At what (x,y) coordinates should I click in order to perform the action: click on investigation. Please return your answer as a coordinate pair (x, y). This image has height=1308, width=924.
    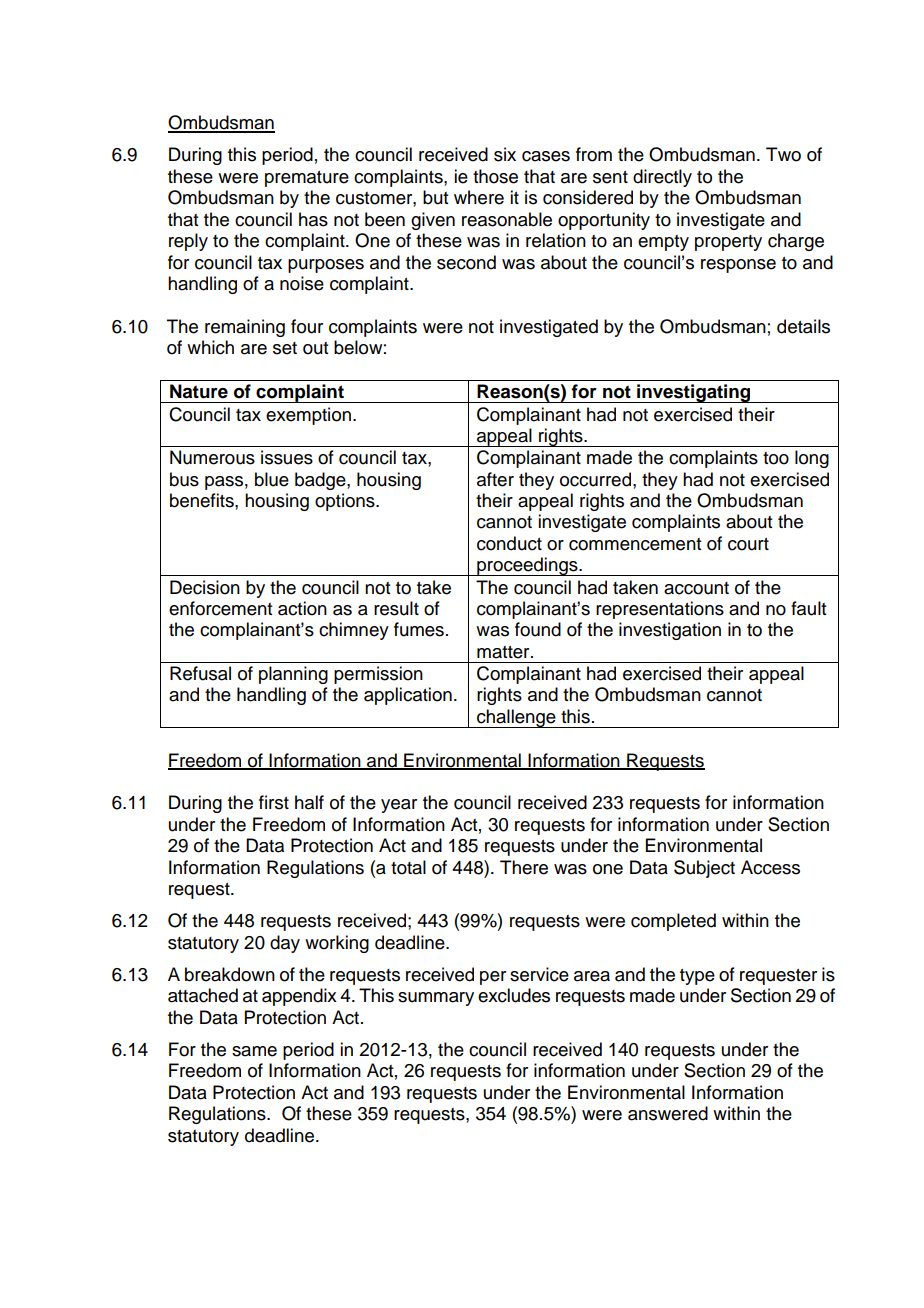
    Looking at the image, I should click on (670, 631).
